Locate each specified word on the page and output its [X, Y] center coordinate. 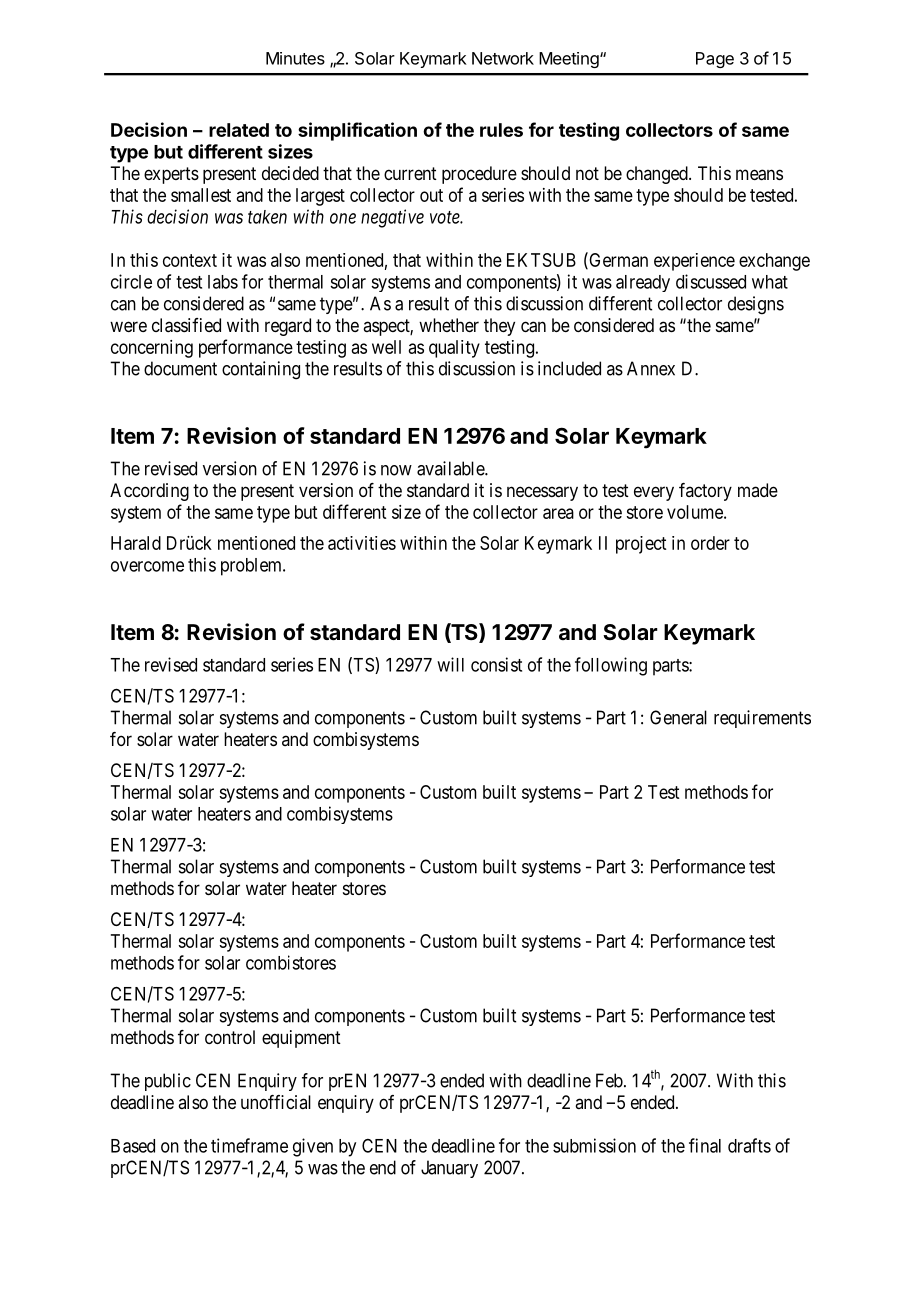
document [180, 368]
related [239, 130]
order [710, 543]
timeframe [249, 1145]
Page [715, 60]
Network [503, 58]
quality [454, 349]
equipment [301, 1039]
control [230, 1037]
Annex [651, 368]
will [450, 664]
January [449, 1169]
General [678, 717]
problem [252, 567]
